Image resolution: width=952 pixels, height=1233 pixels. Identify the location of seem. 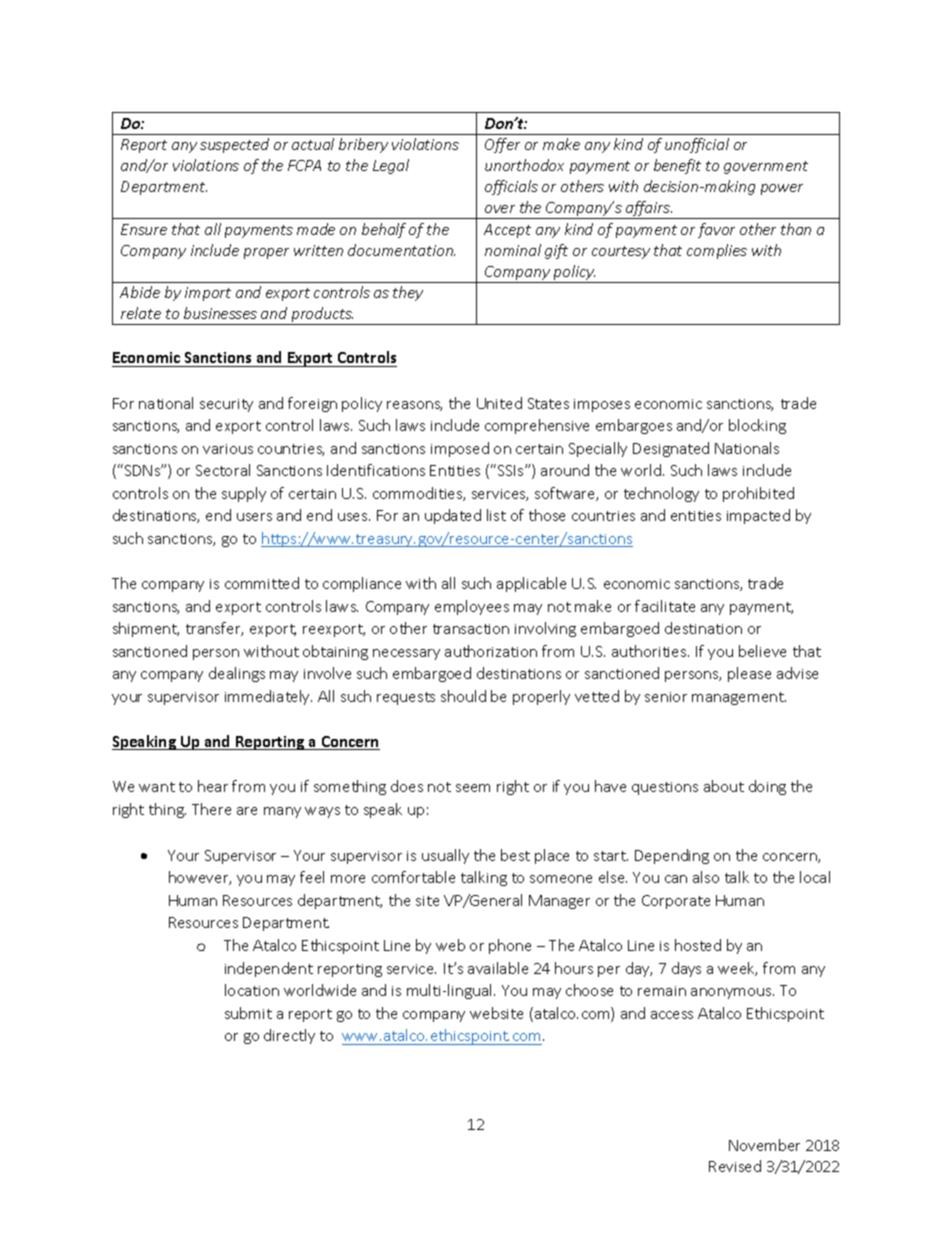
(473, 788).
